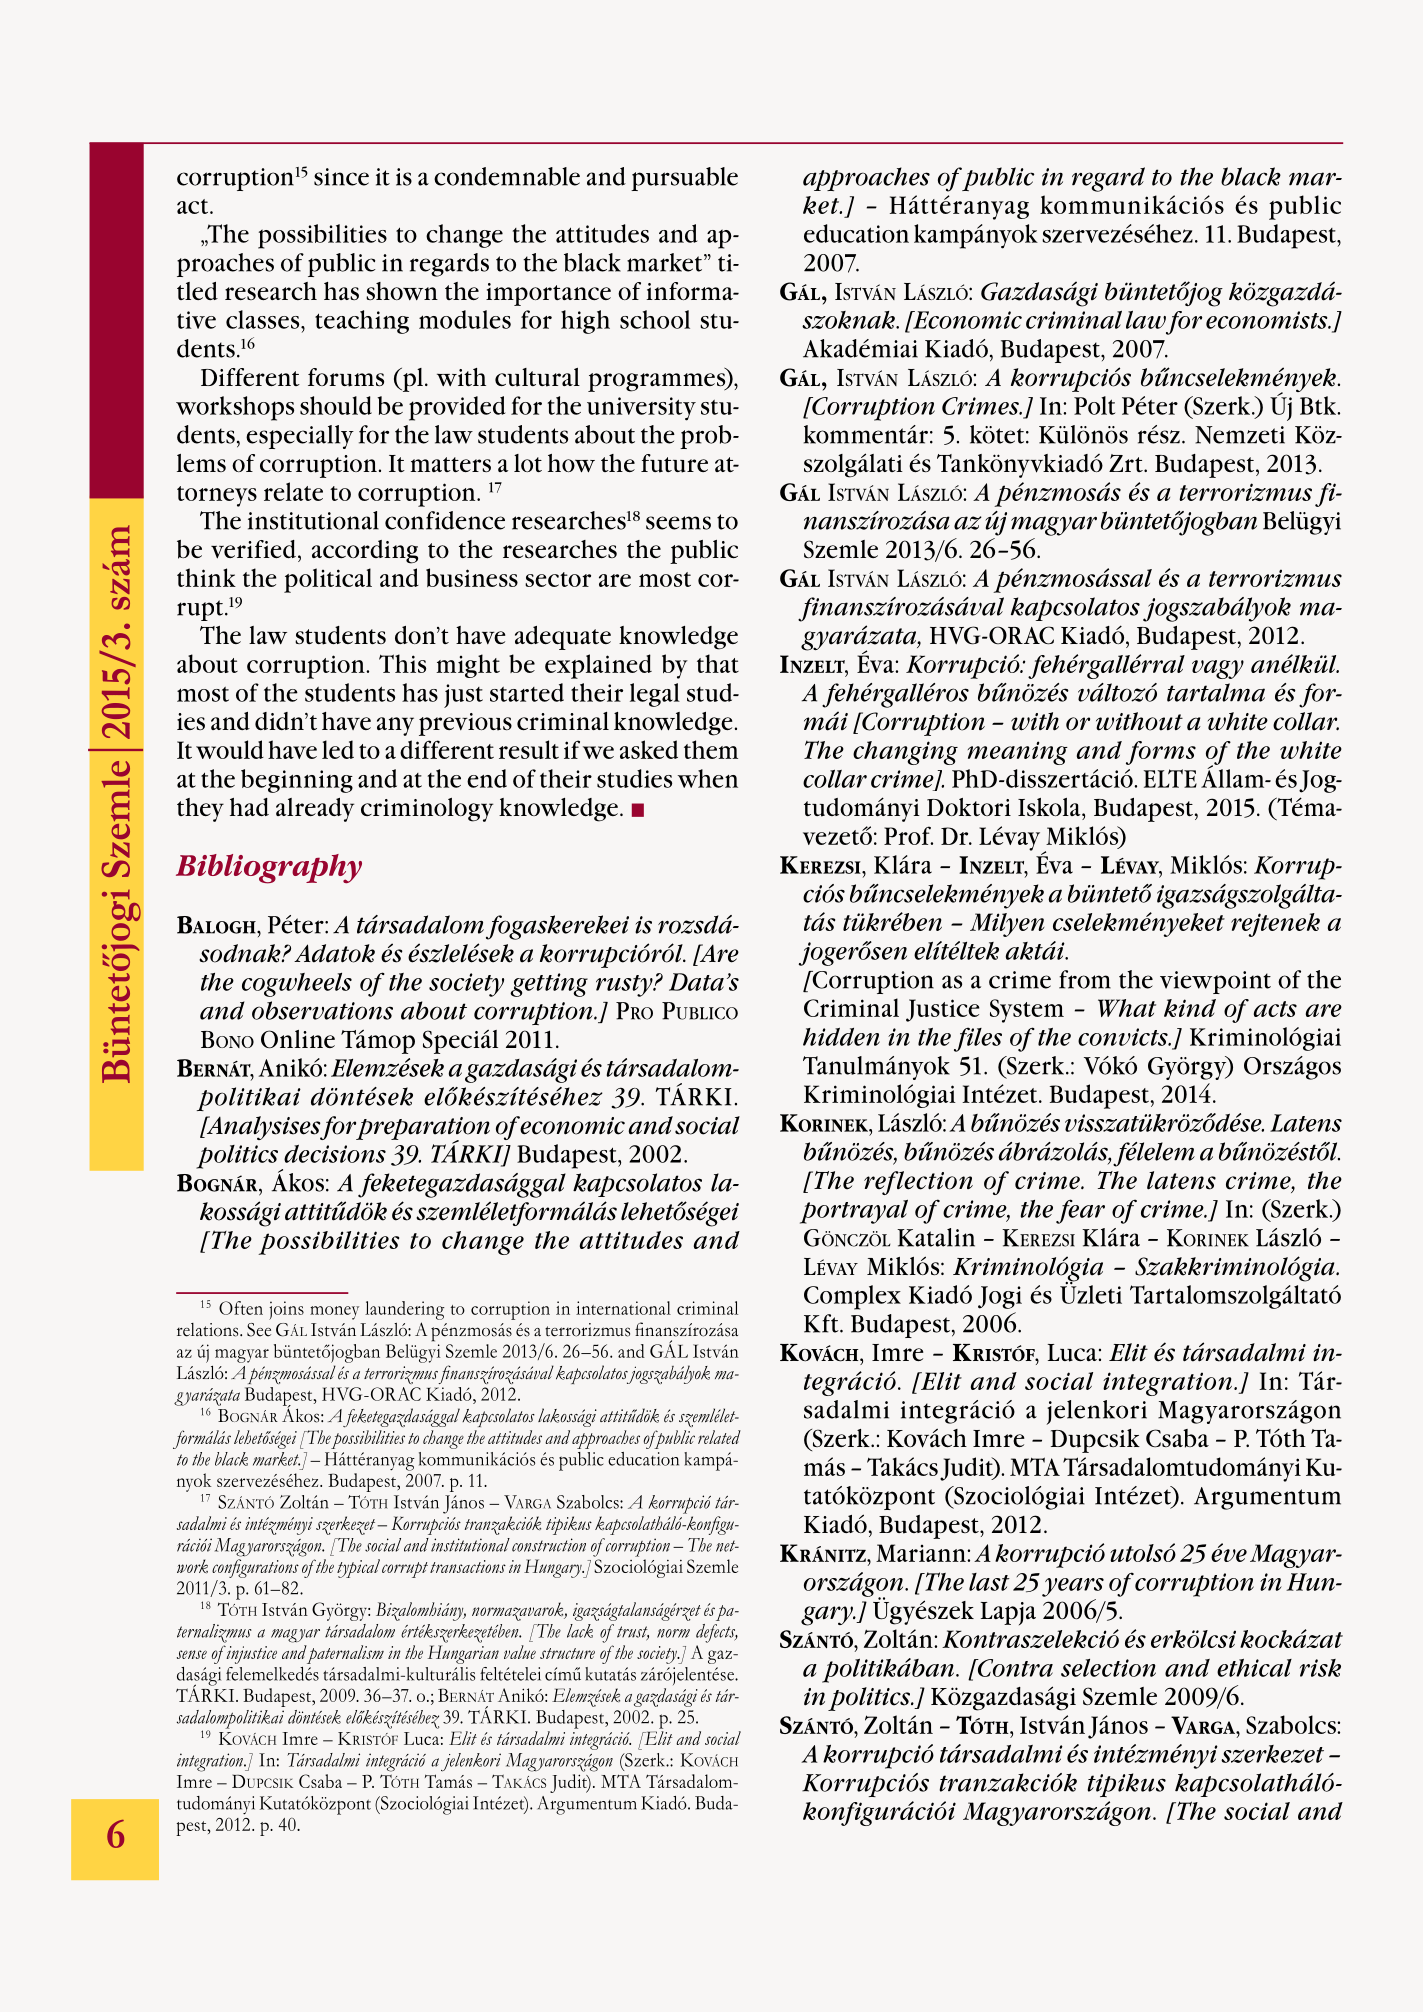  What do you see at coordinates (1080, 1211) in the document?
I see `fear` at bounding box center [1080, 1211].
